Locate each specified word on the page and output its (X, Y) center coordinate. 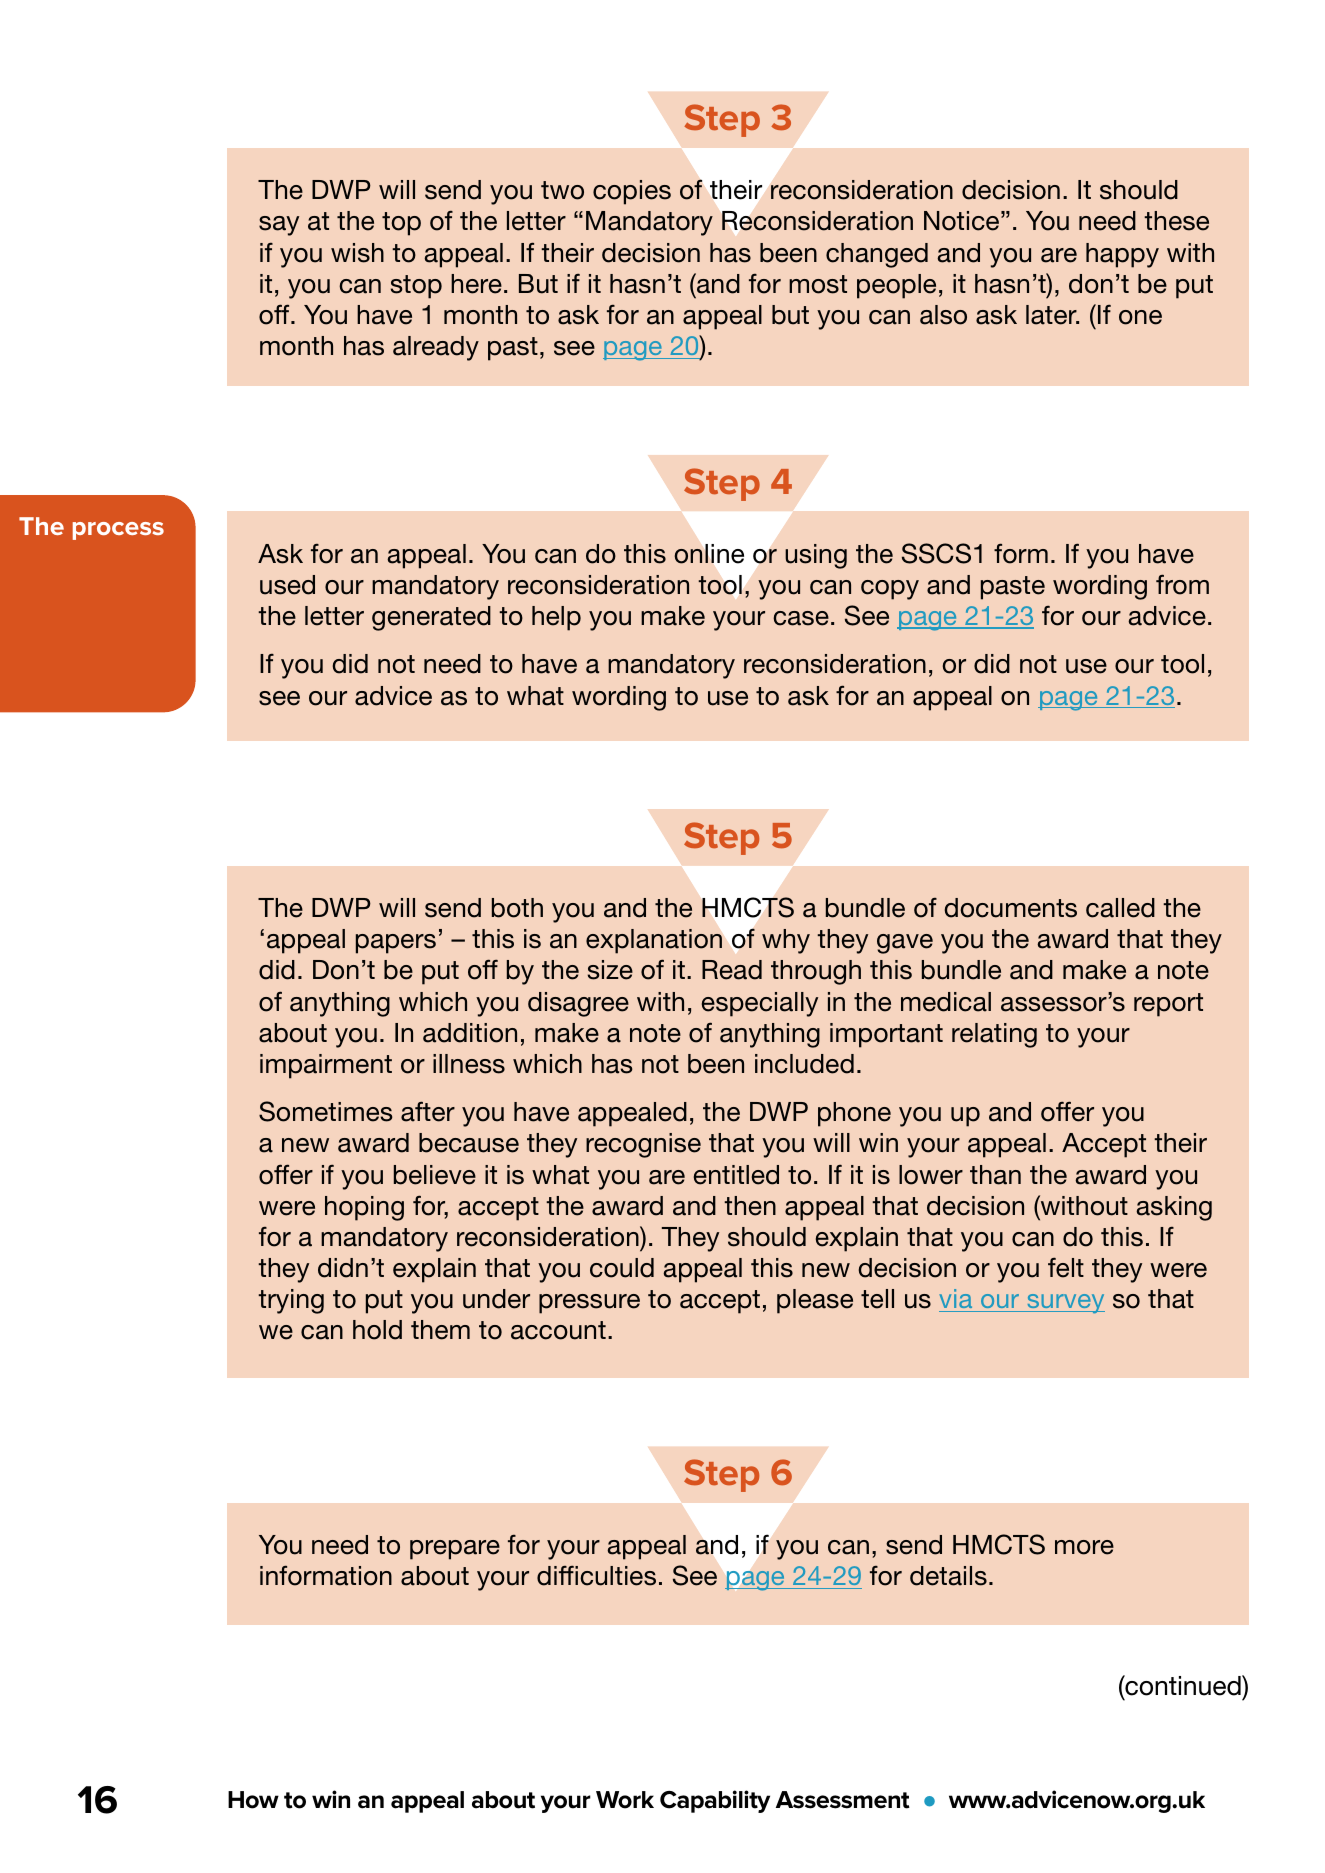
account (558, 1330)
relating (994, 1035)
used (287, 585)
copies (632, 192)
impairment (326, 1066)
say (279, 226)
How (253, 1800)
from (1182, 584)
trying (291, 1301)
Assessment (843, 1800)
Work (625, 1800)
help (556, 618)
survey (1065, 1303)
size (610, 970)
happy (1122, 255)
